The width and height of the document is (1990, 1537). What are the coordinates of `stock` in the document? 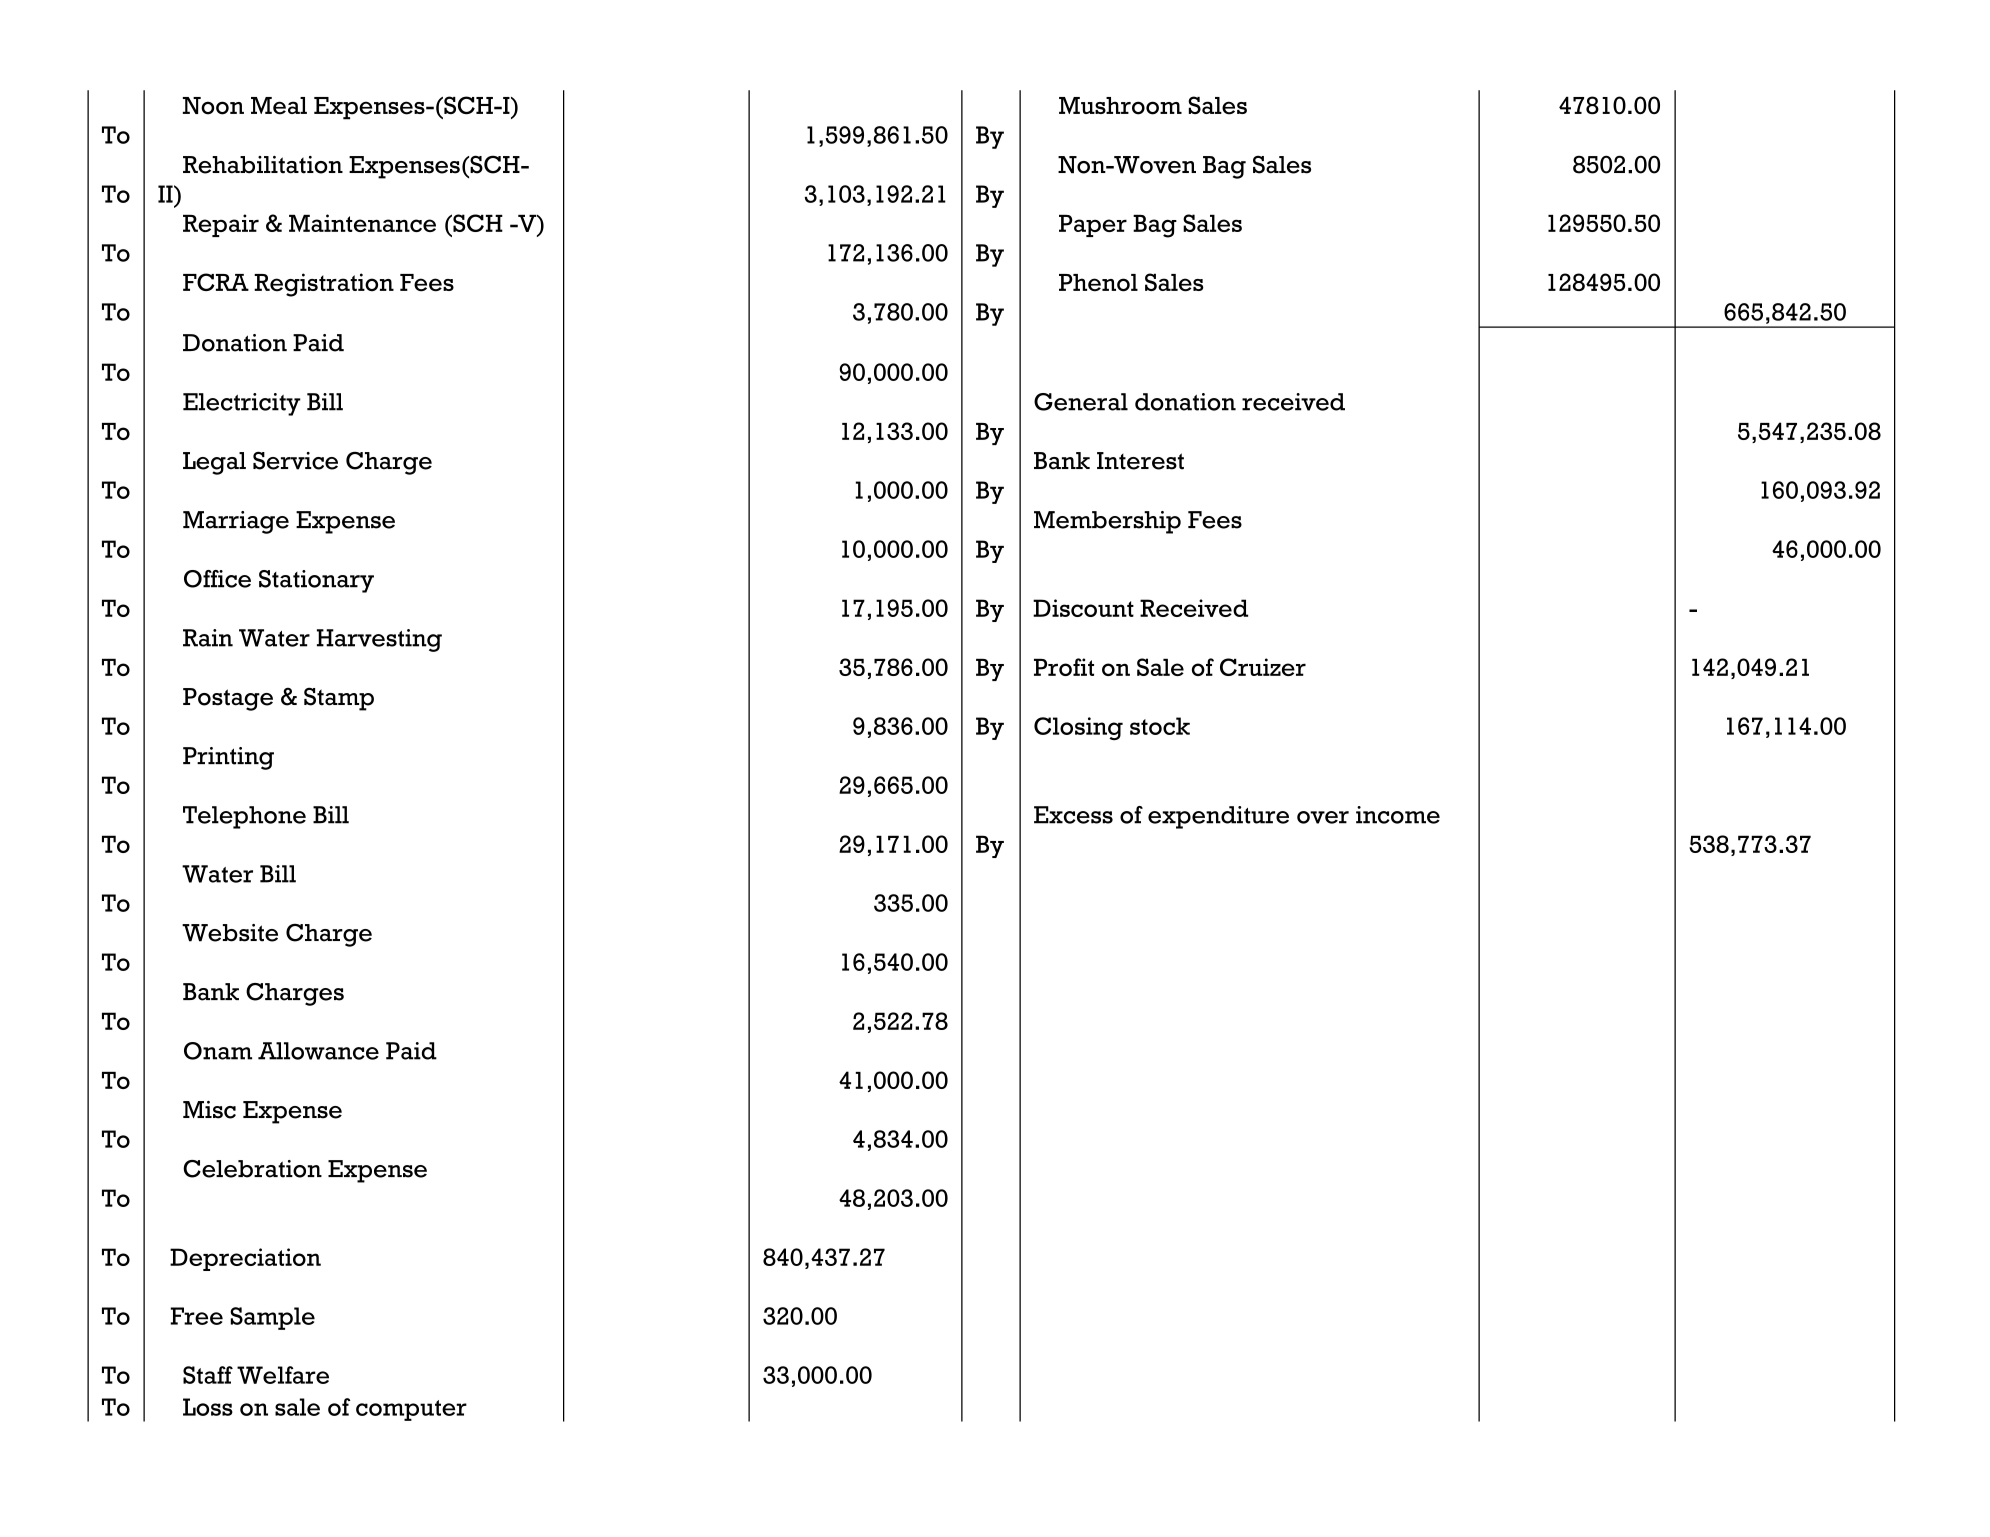 It's located at (1160, 726).
